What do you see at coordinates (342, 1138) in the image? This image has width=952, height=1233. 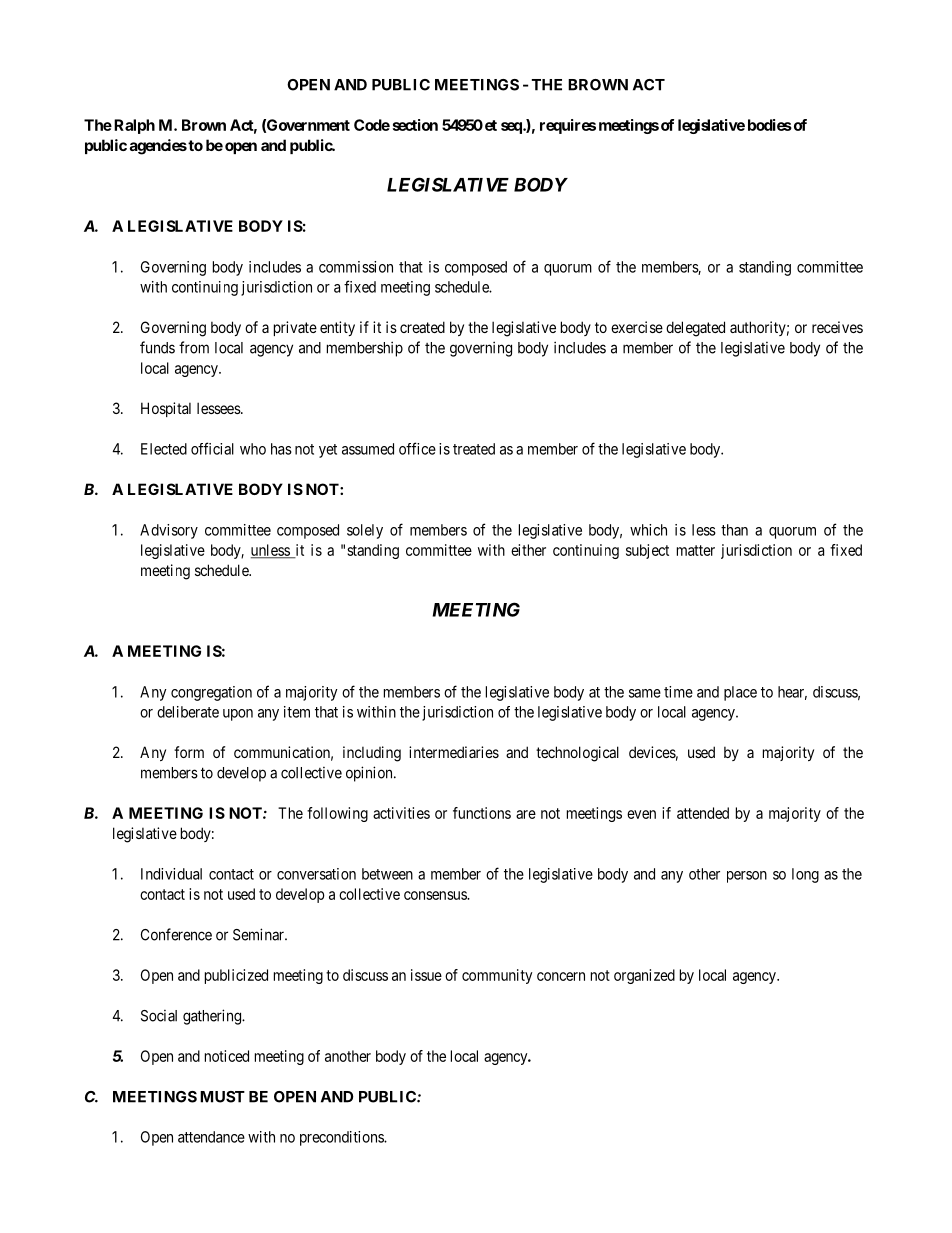 I see `preconditions` at bounding box center [342, 1138].
